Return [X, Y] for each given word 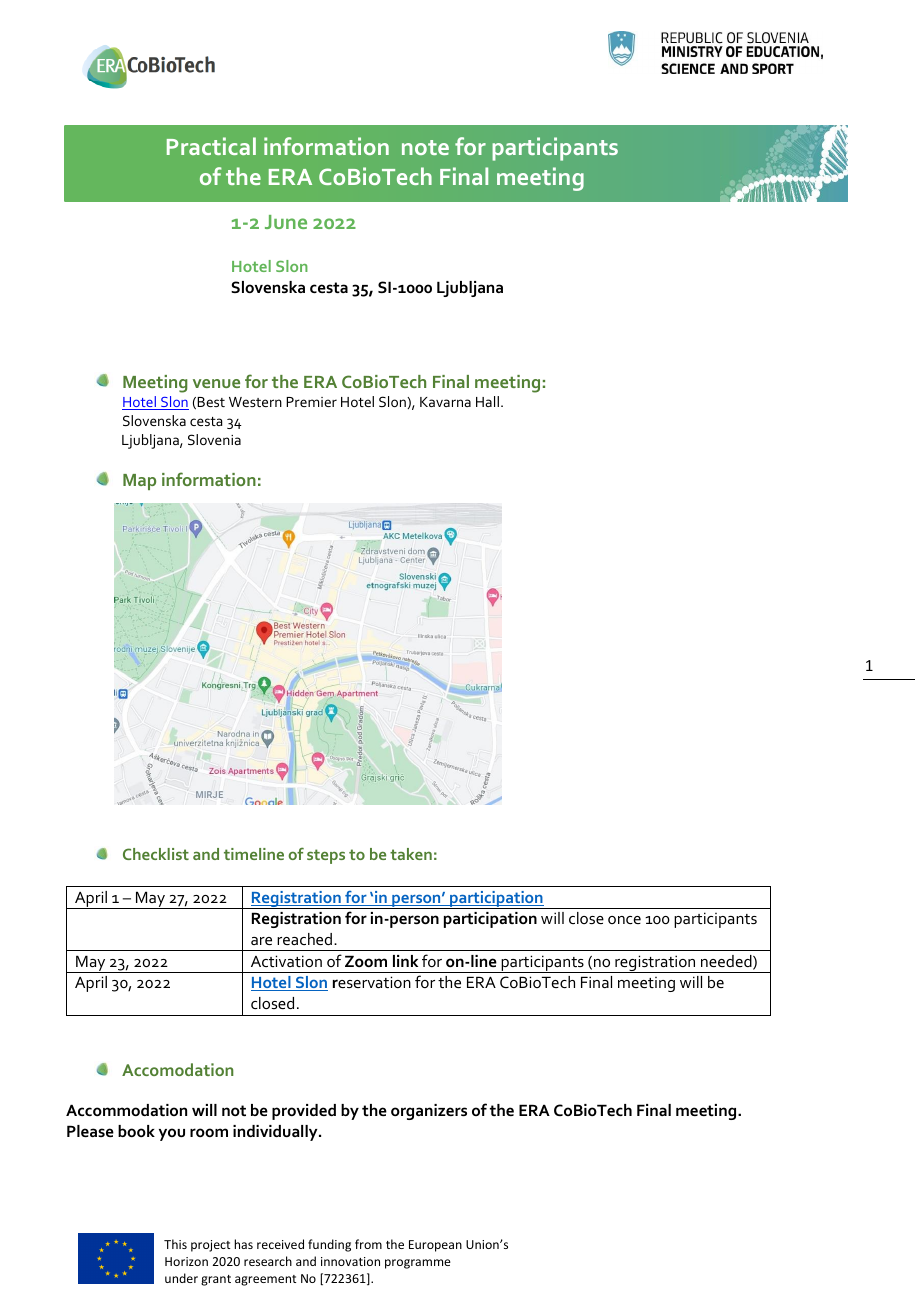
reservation [372, 982]
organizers [429, 1112]
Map [139, 482]
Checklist [156, 854]
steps [326, 856]
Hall [487, 401]
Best [211, 402]
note [425, 147]
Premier [311, 402]
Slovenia [214, 439]
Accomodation [177, 1069]
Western [255, 402]
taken [411, 854]
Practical [211, 146]
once [624, 920]
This [175, 1244]
